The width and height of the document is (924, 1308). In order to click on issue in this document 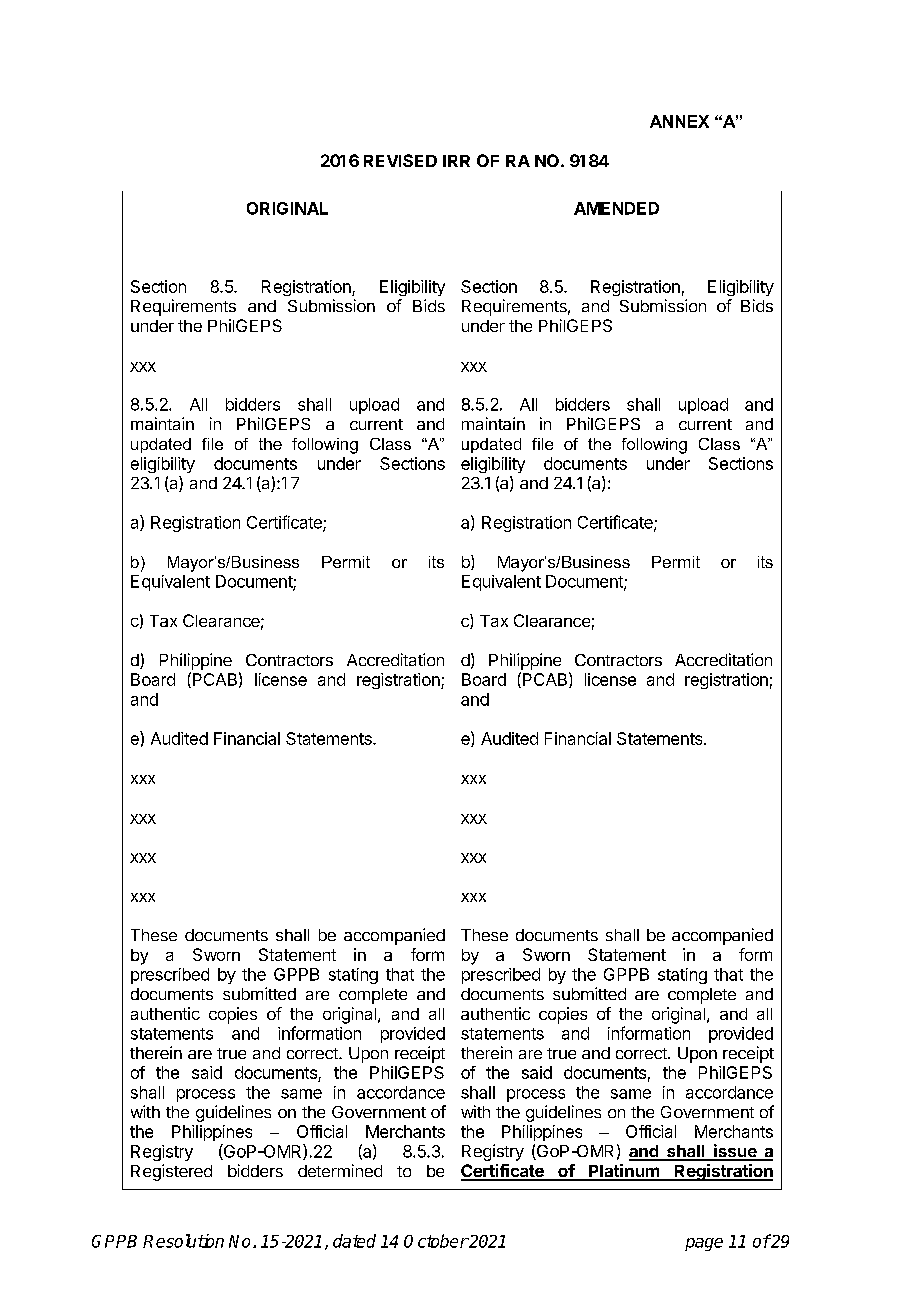, I will do `click(735, 1152)`.
